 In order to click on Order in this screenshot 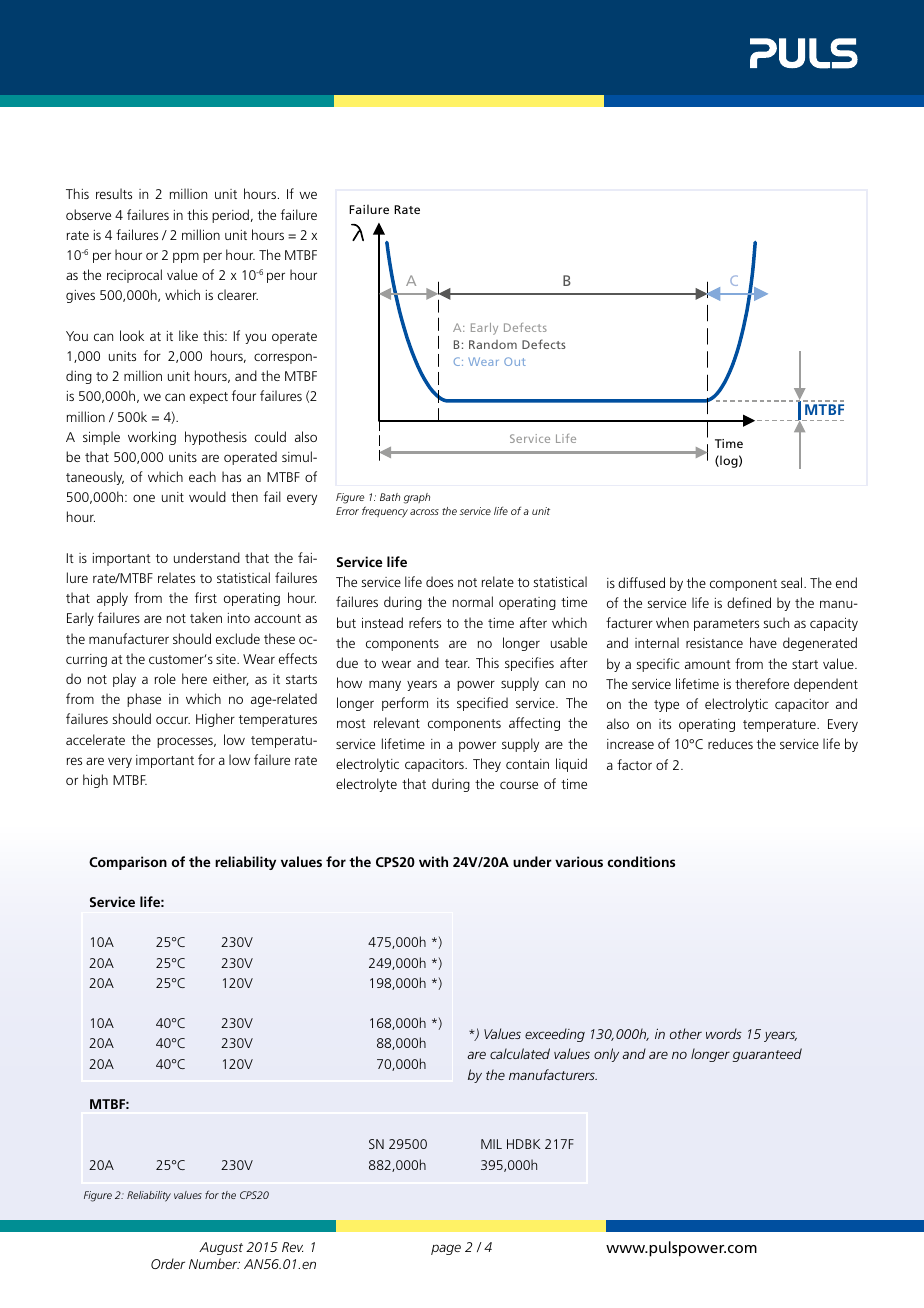, I will do `click(168, 1263)`.
